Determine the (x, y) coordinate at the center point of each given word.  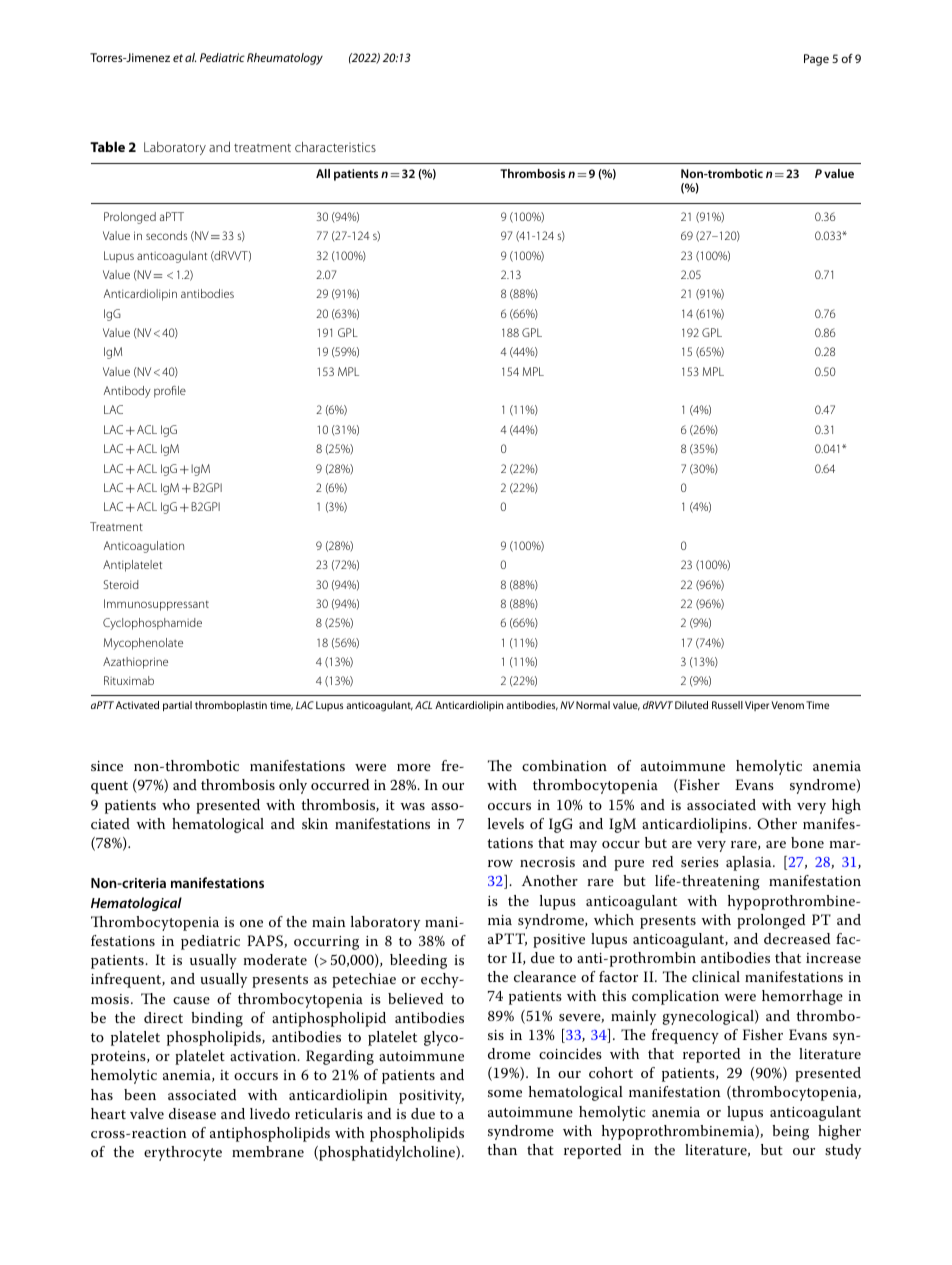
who (176, 804)
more (414, 767)
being (790, 1132)
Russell (727, 705)
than (502, 1149)
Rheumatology (285, 59)
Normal (593, 705)
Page (816, 60)
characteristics (335, 147)
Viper (757, 706)
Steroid (121, 584)
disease (192, 1113)
